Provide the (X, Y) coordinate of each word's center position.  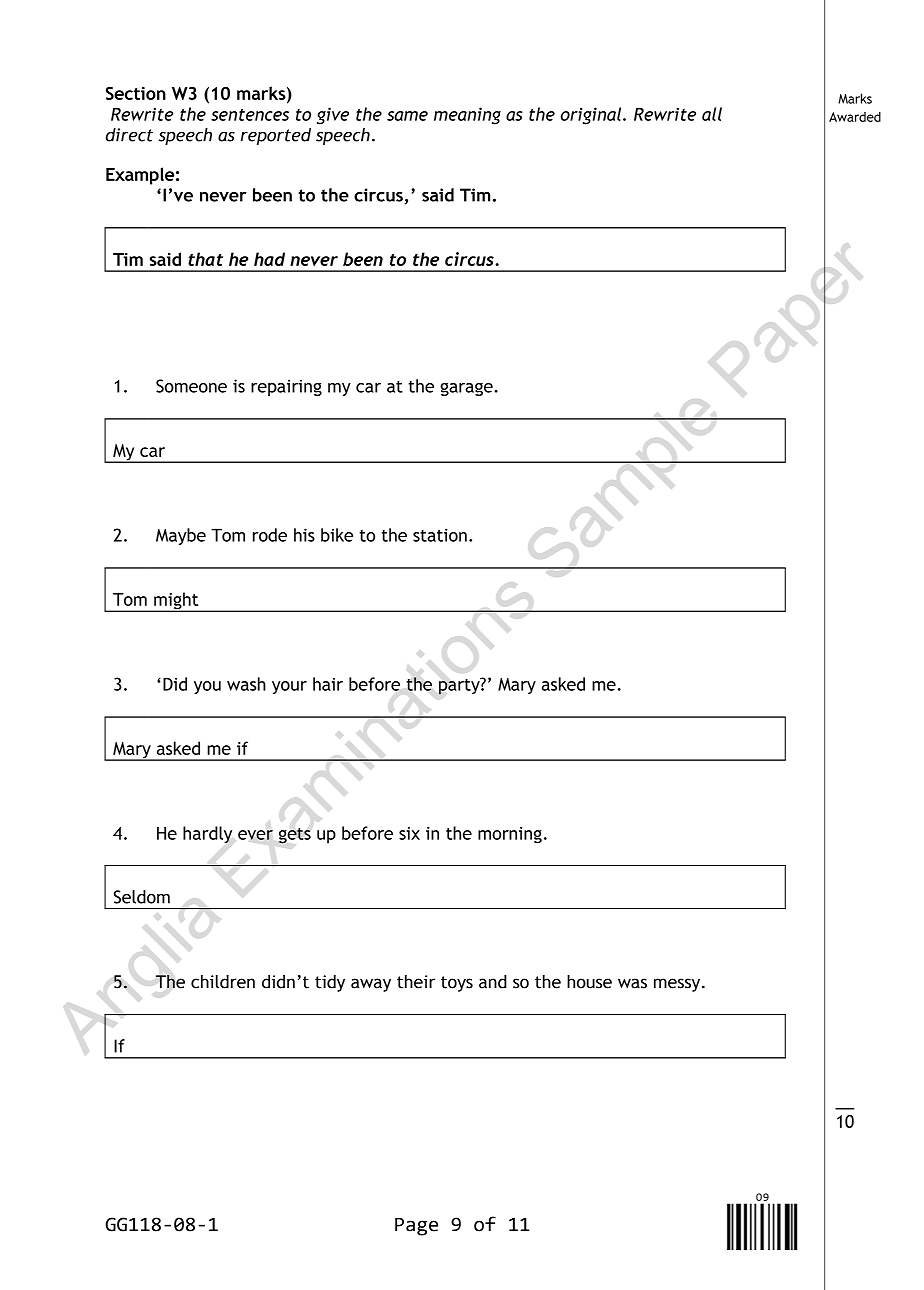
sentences (250, 115)
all (712, 114)
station (440, 535)
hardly (207, 835)
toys (457, 984)
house (589, 982)
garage (466, 389)
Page (416, 1227)
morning (510, 835)
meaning (467, 116)
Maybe (181, 536)
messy (678, 985)
